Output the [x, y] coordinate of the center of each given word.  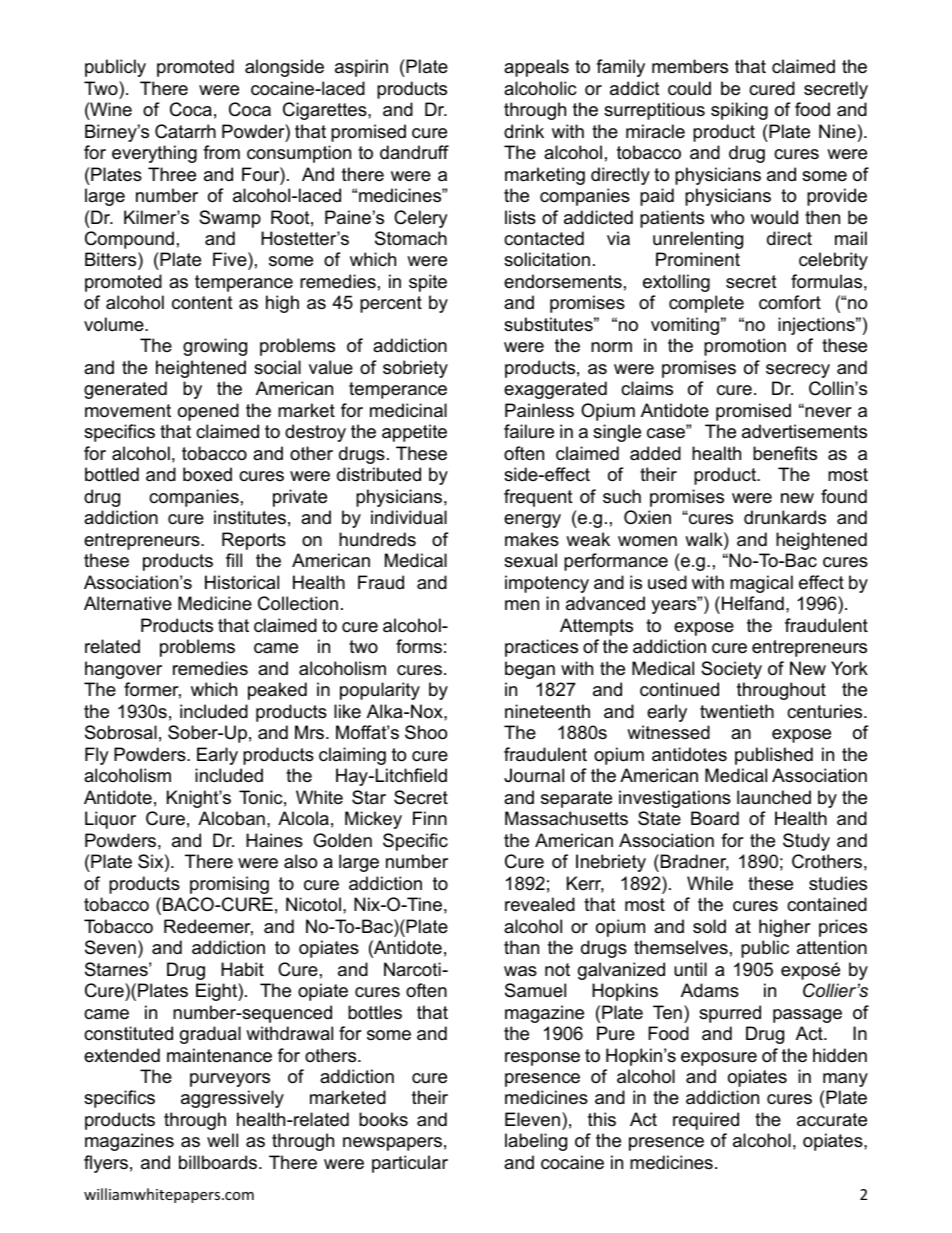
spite [428, 283]
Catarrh [185, 131]
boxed [207, 474]
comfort [790, 302]
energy [532, 521]
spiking [739, 111]
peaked [277, 691]
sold [709, 926]
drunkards [785, 517]
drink [524, 131]
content [202, 303]
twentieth [737, 711]
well [222, 1140]
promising [229, 885]
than [521, 947]
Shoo [426, 732]
